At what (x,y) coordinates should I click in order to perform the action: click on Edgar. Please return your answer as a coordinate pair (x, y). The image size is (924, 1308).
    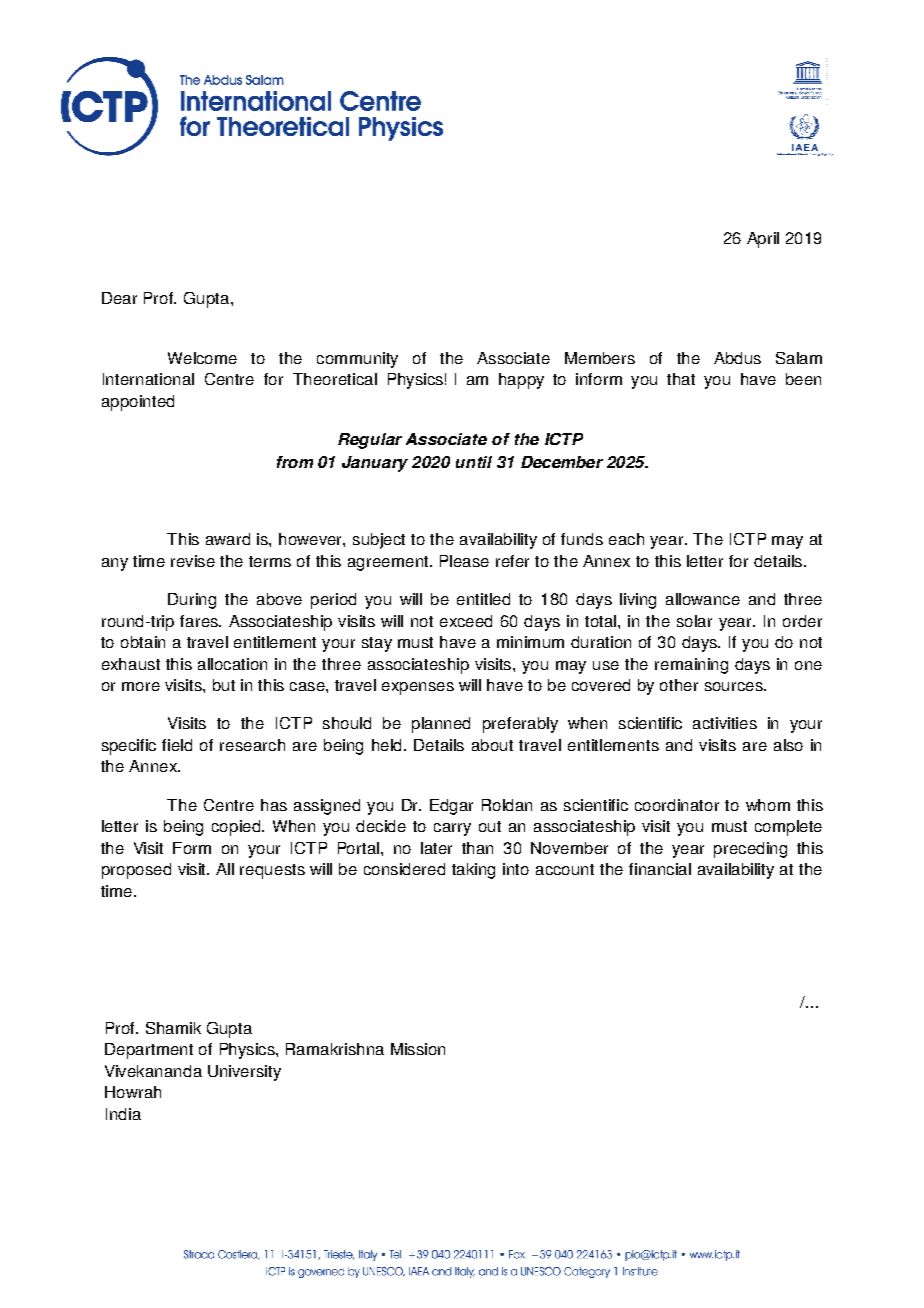
    Looking at the image, I should click on (451, 807).
